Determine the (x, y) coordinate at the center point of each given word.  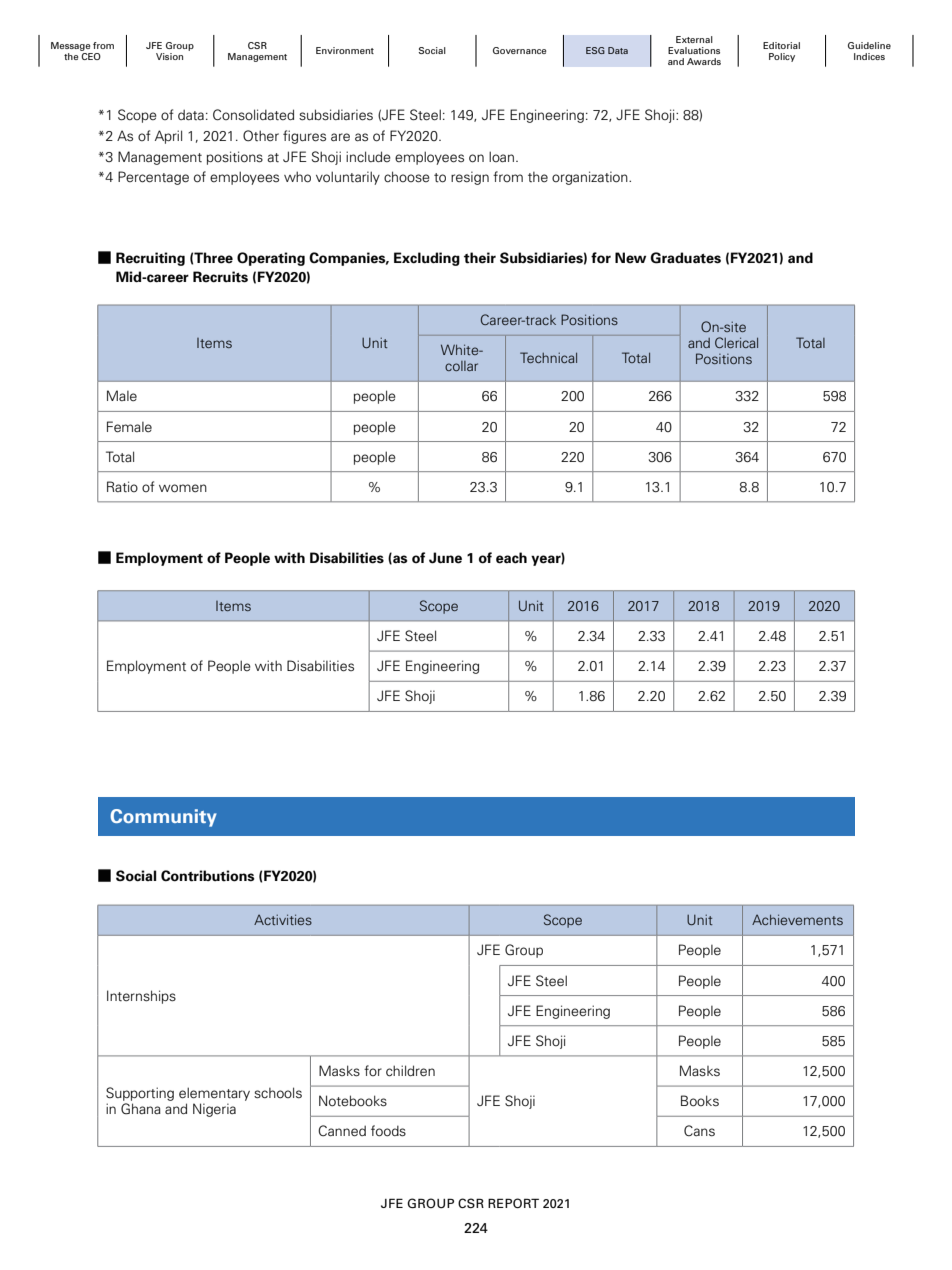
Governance (519, 50)
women (183, 488)
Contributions (208, 876)
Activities (283, 919)
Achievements (797, 919)
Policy (782, 57)
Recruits (220, 277)
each (511, 558)
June (445, 558)
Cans (699, 1131)
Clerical (736, 342)
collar (461, 366)
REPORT (513, 1203)
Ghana (141, 1109)
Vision (169, 56)
